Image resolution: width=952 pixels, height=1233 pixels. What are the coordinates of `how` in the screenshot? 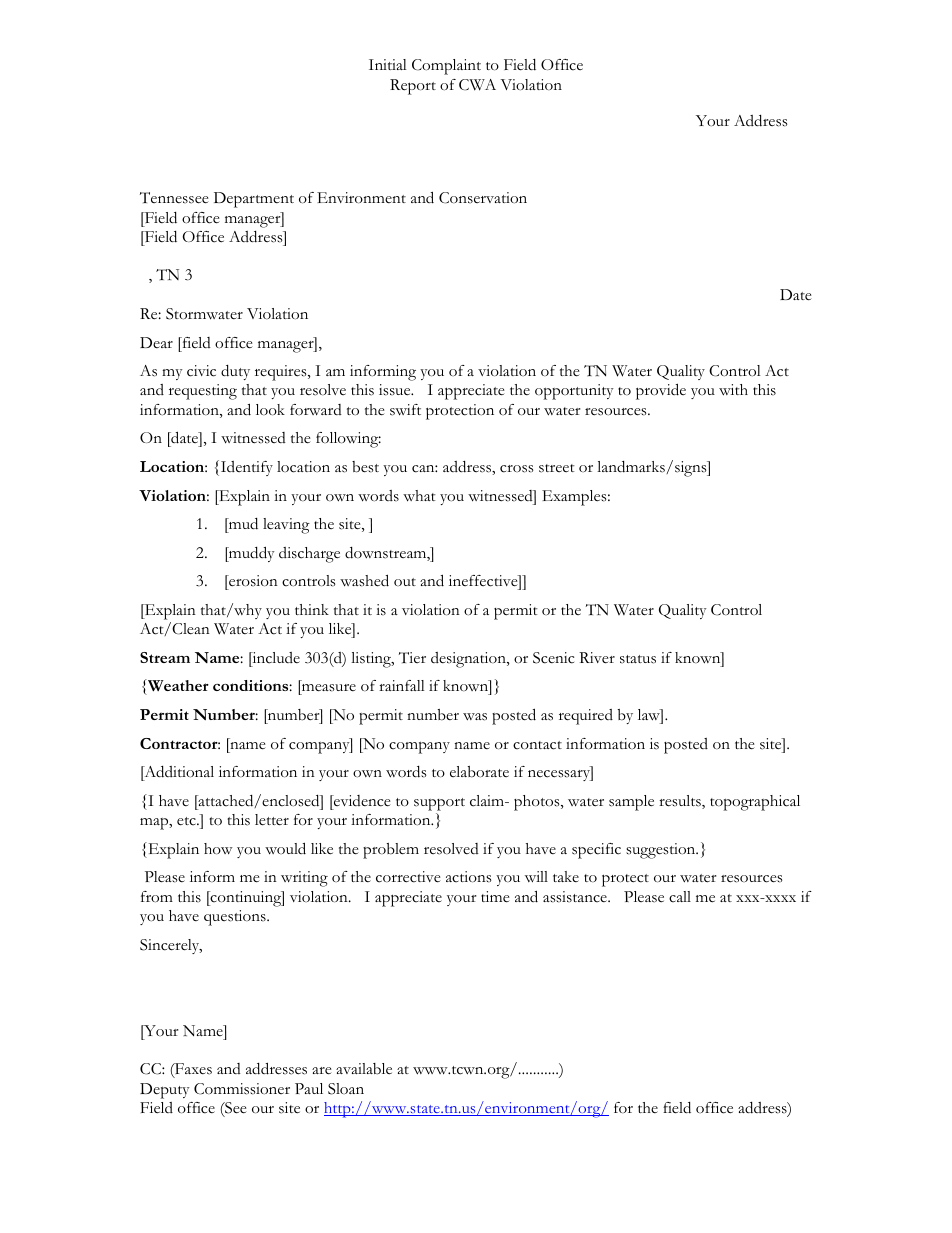 It's located at (218, 849).
